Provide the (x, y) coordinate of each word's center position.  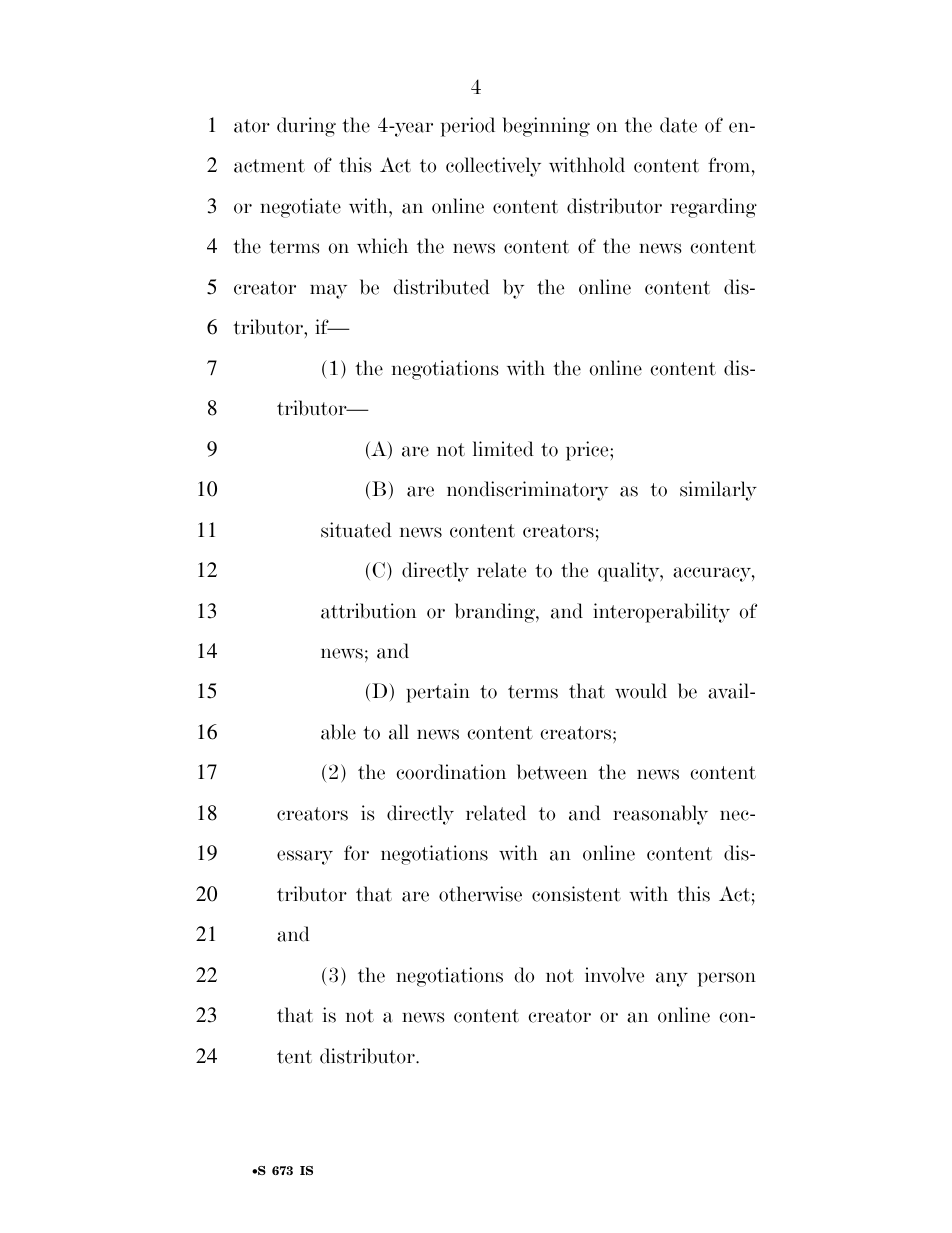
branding (496, 613)
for (356, 853)
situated (356, 530)
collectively (493, 167)
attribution (368, 611)
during (306, 127)
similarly (718, 491)
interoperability (661, 613)
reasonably (660, 815)
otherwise (480, 894)
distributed (441, 287)
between (552, 772)
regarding (714, 208)
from (730, 166)
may (328, 291)
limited (503, 449)
